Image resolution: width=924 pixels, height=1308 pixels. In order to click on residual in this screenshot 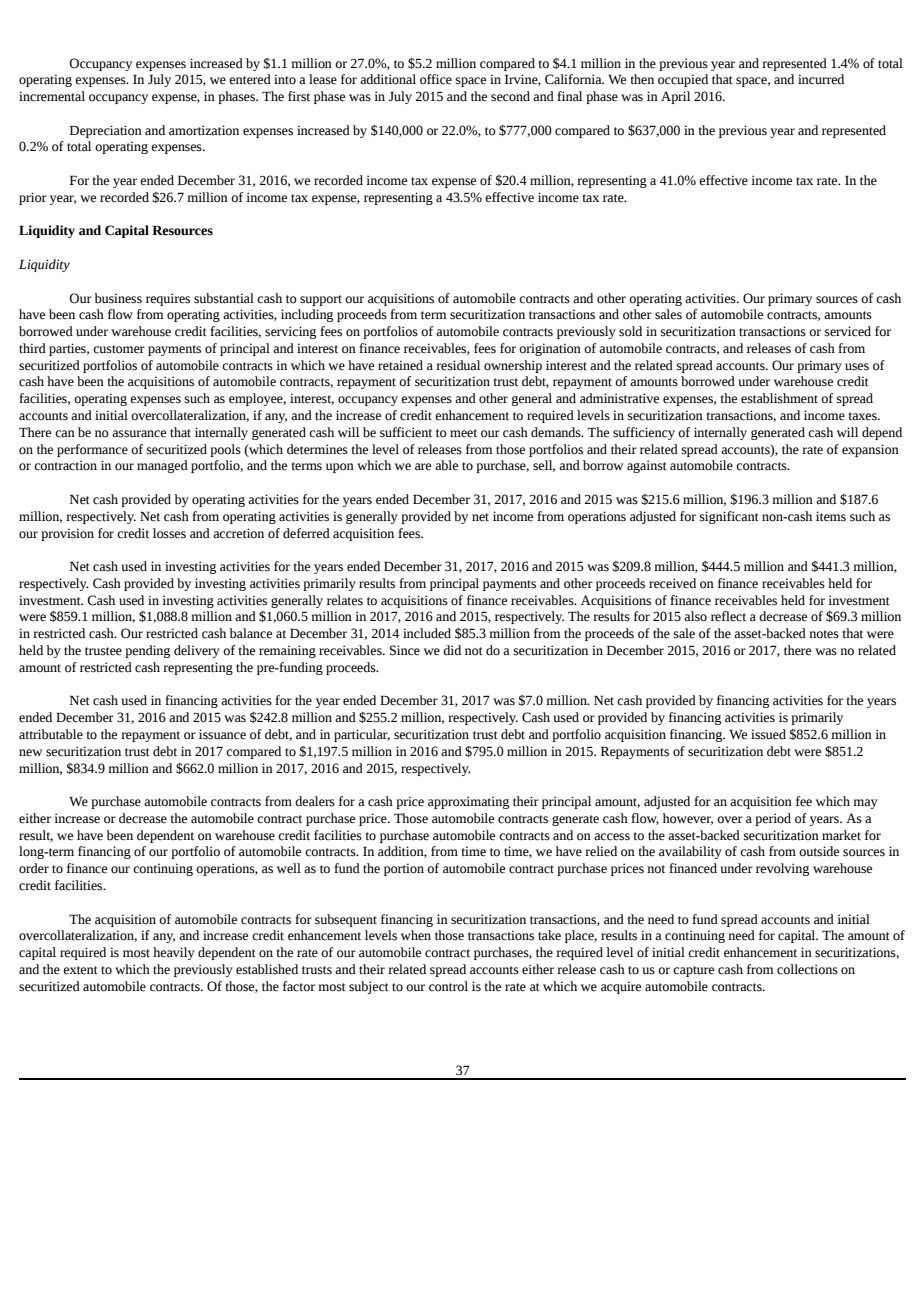, I will do `click(458, 365)`.
